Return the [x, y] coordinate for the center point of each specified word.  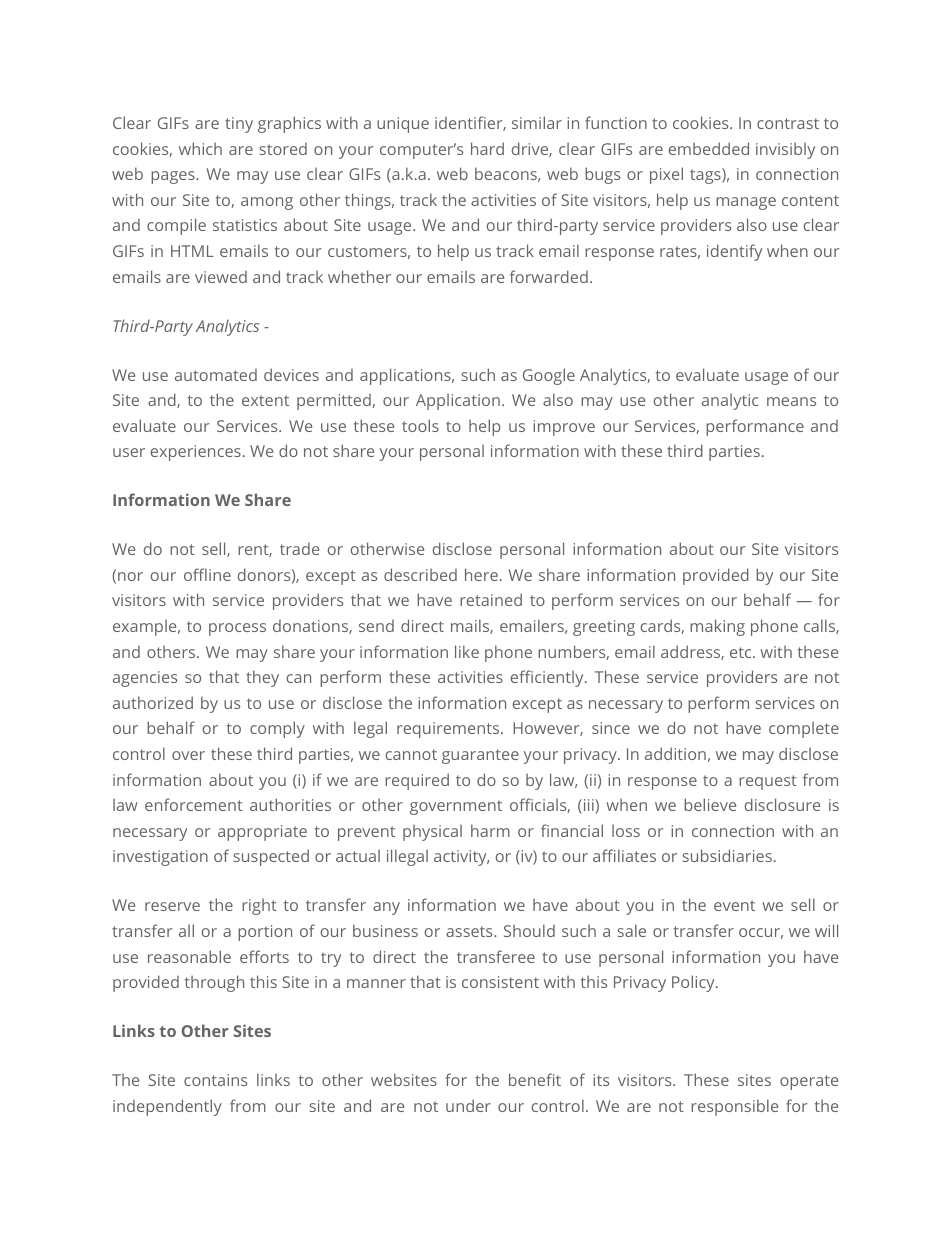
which [200, 148]
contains [215, 1080]
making [717, 627]
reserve [172, 906]
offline [207, 574]
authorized [153, 702]
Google [549, 376]
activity [461, 858]
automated [216, 375]
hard [487, 148]
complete [804, 730]
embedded [709, 148]
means [791, 401]
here [481, 574]
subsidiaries [727, 855]
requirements [449, 730]
